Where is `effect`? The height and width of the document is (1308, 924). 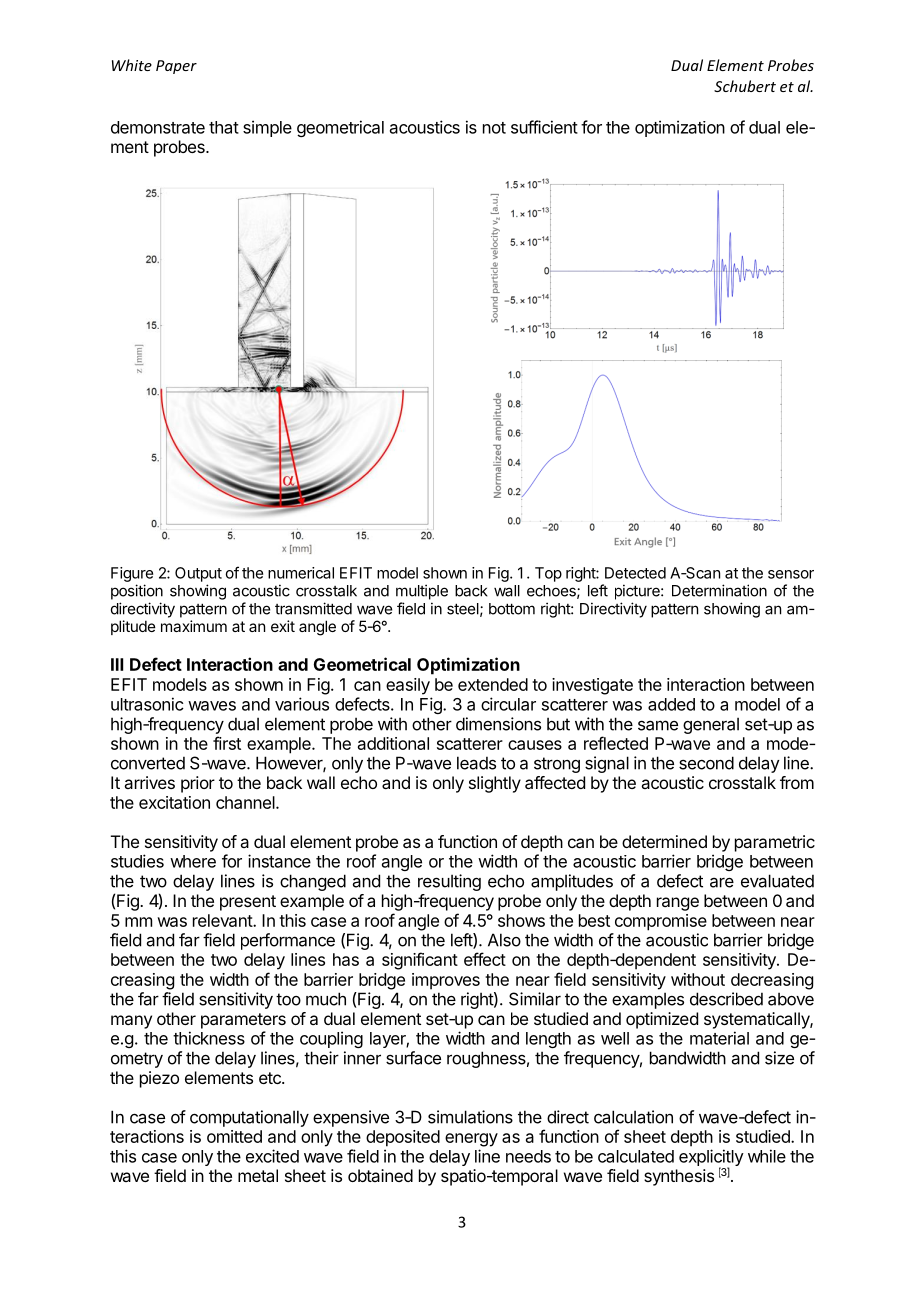 effect is located at coordinates (485, 959).
